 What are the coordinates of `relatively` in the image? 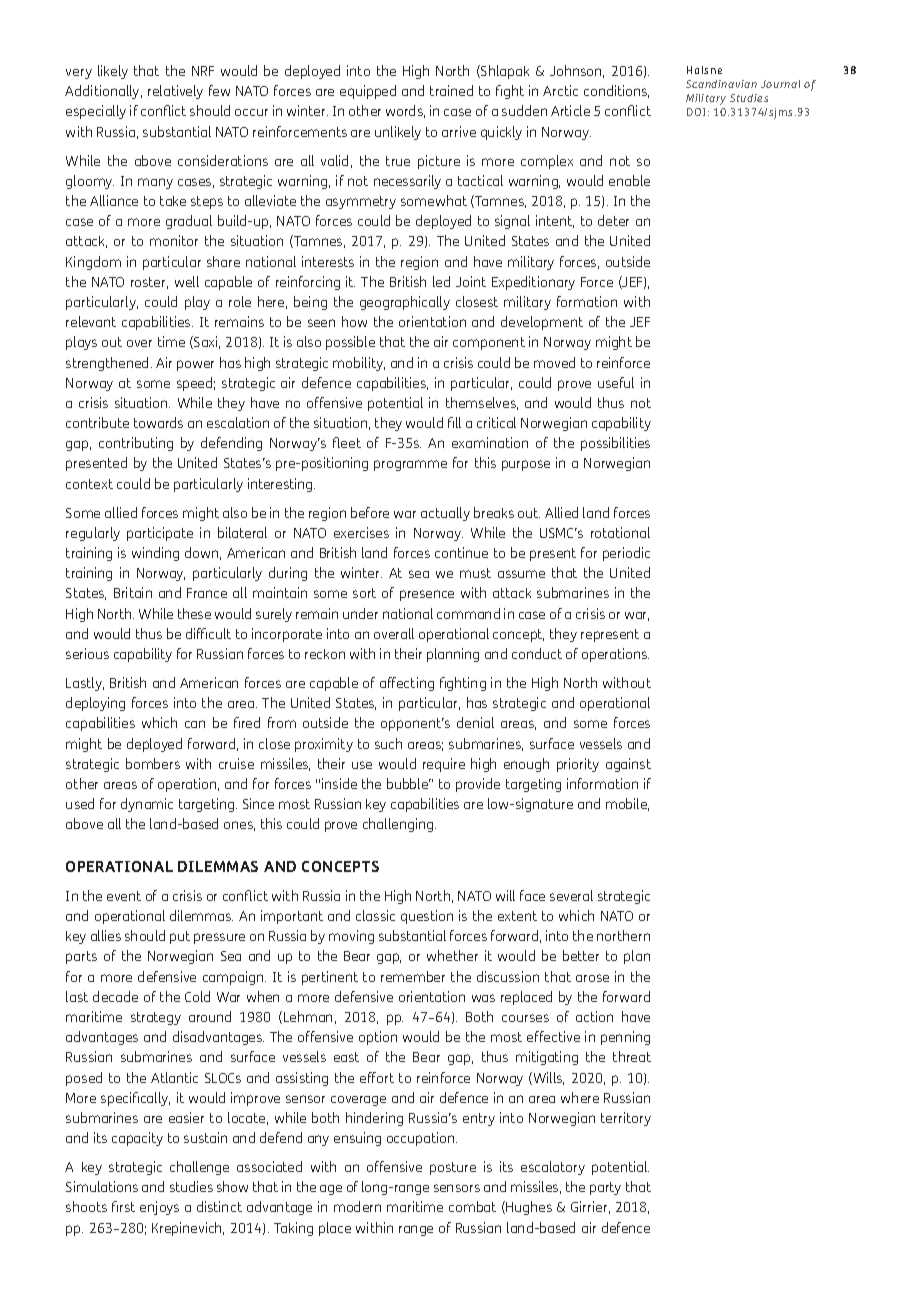 It's located at (175, 92).
